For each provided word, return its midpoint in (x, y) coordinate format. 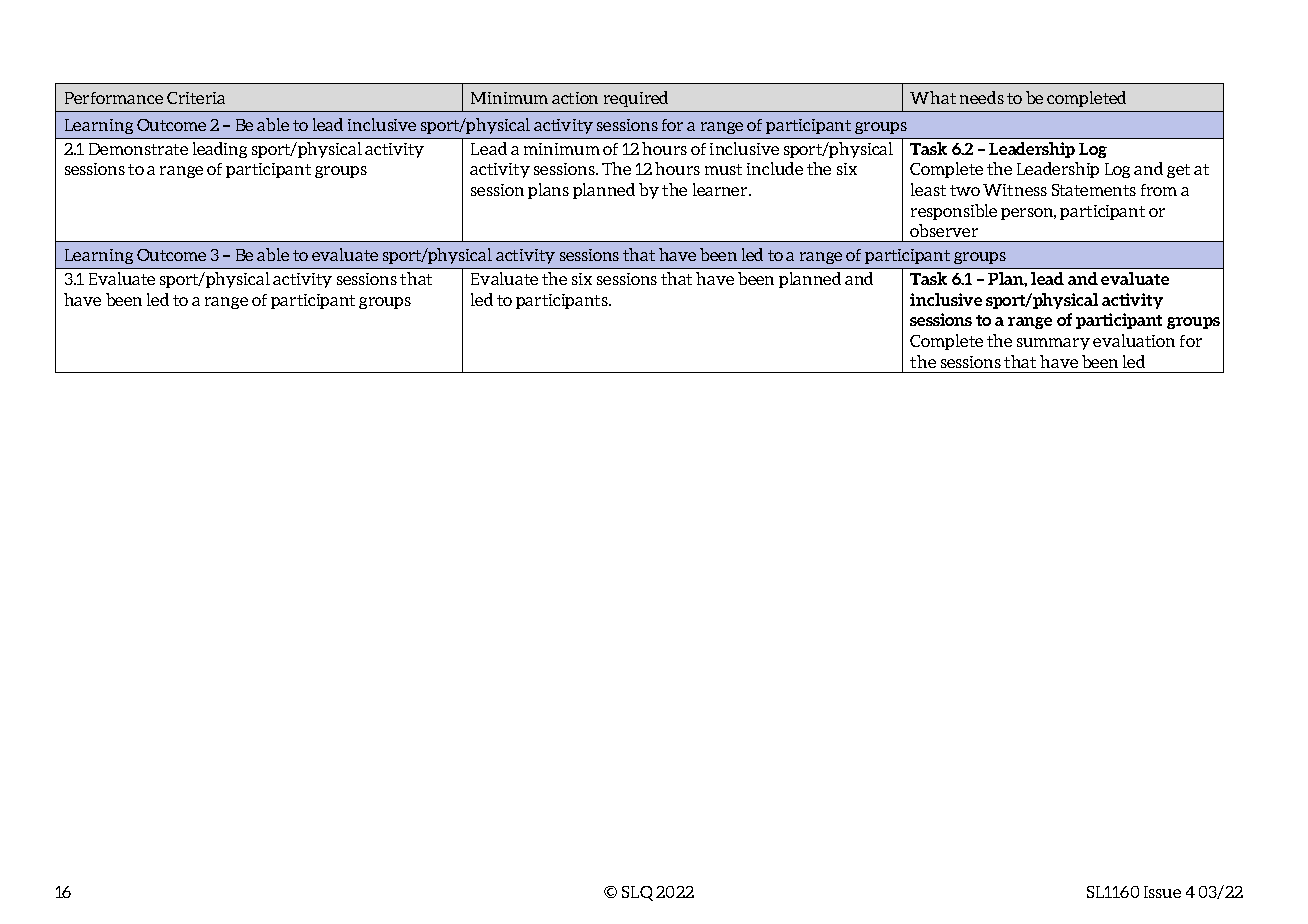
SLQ (637, 893)
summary (1053, 344)
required (636, 99)
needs (982, 97)
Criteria (196, 98)
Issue (1162, 892)
